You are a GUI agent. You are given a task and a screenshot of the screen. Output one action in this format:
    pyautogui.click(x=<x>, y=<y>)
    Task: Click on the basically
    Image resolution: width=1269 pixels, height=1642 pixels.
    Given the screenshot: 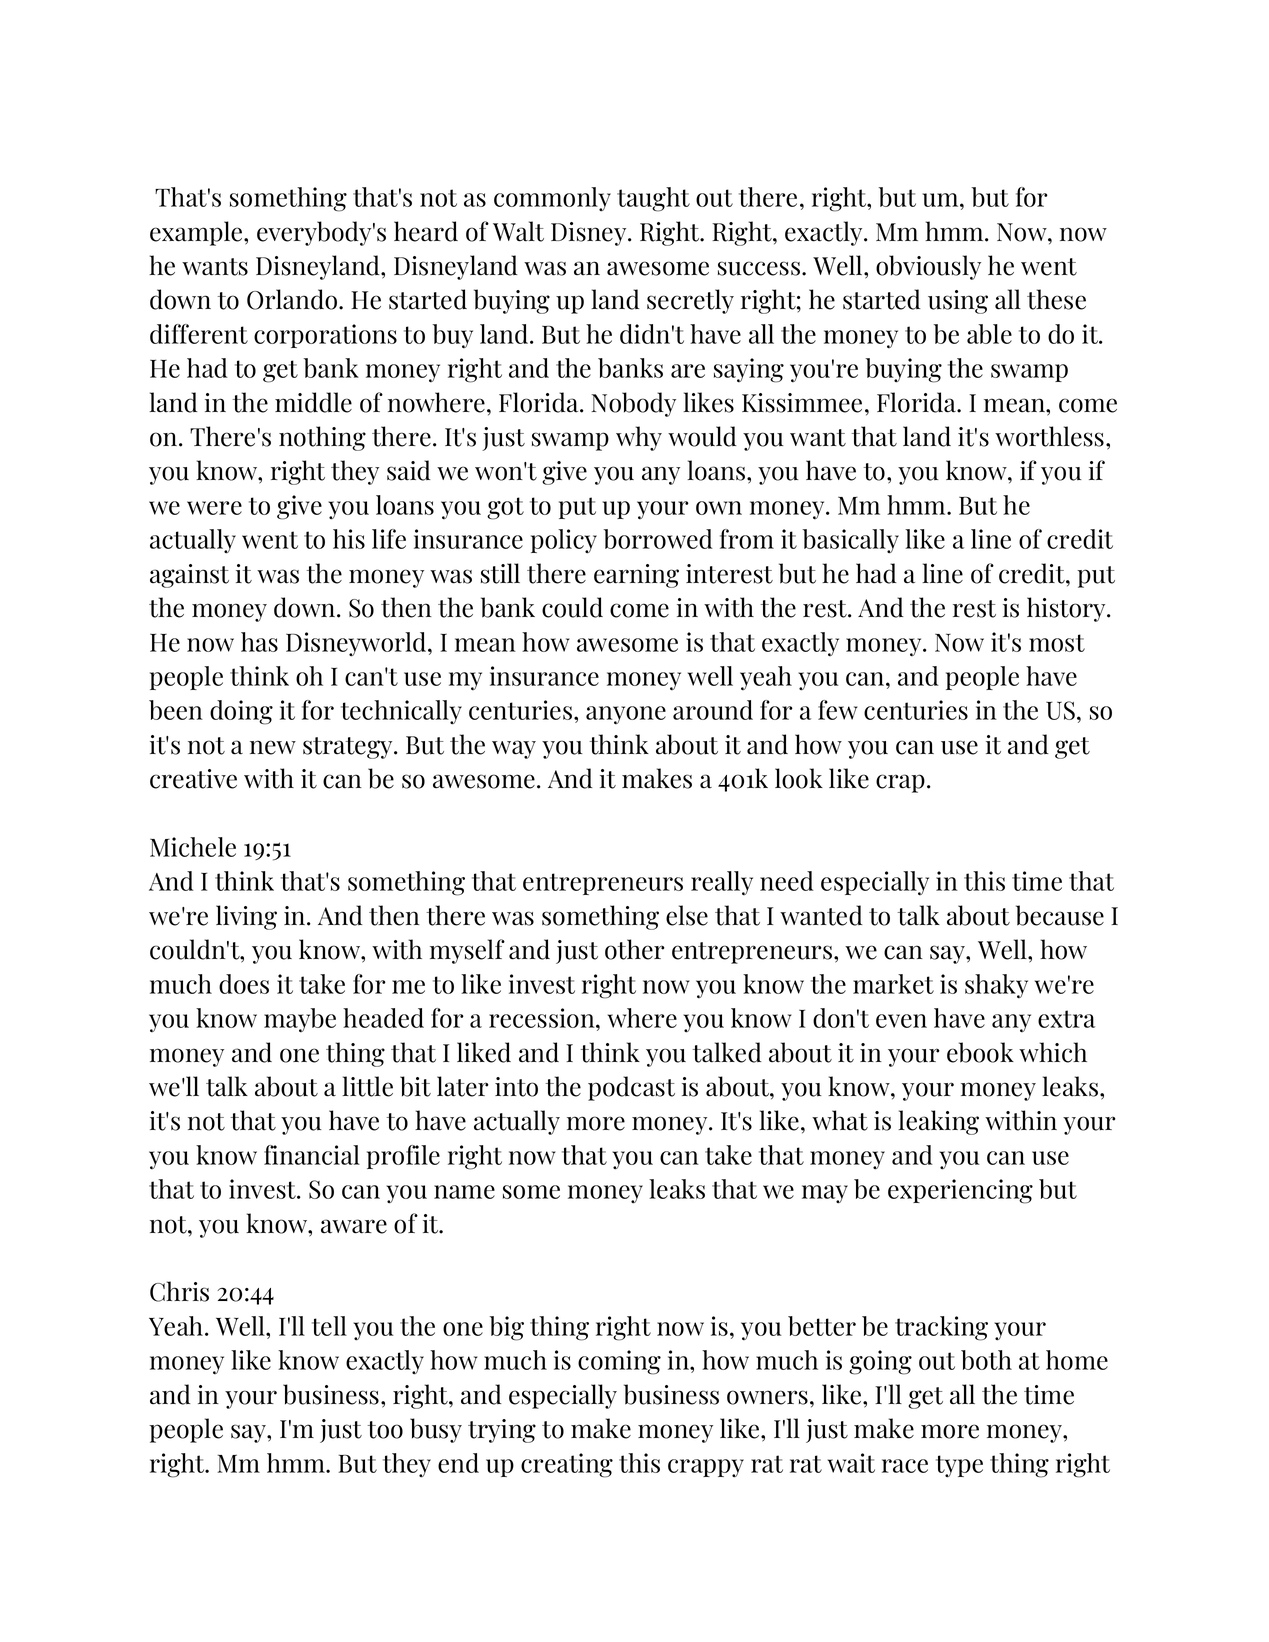 What is the action you would take?
    pyautogui.click(x=851, y=541)
